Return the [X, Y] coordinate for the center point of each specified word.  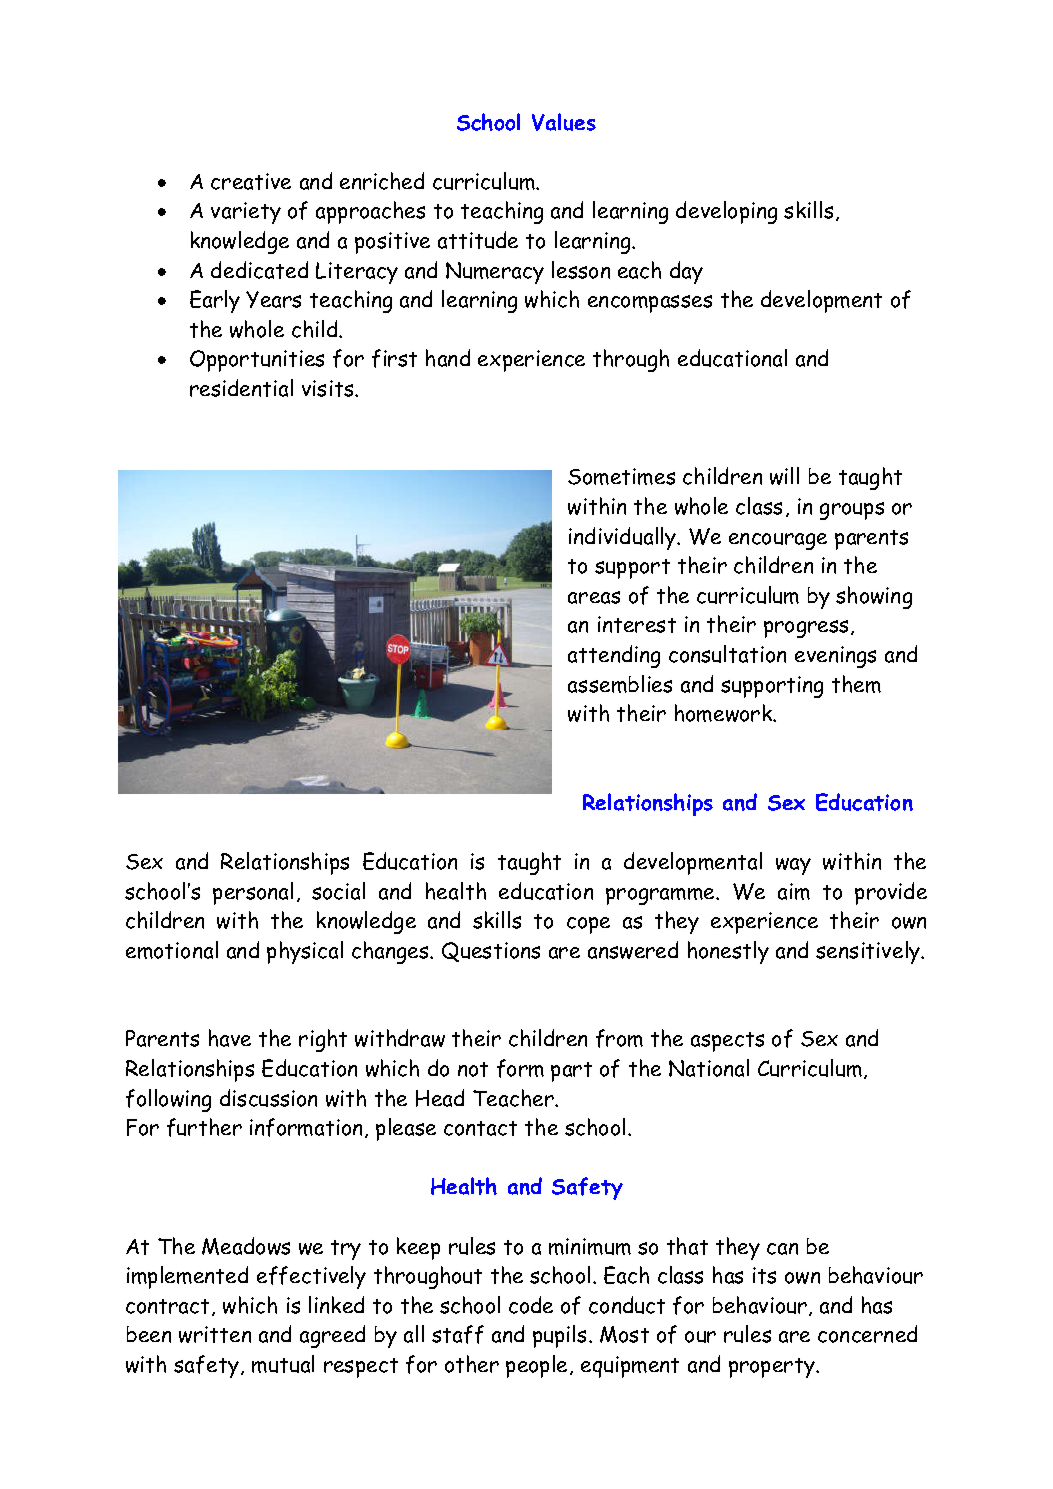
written [215, 1334]
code [531, 1305]
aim [794, 891]
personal [253, 893]
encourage [778, 541]
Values [564, 122]
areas [594, 597]
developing [726, 212]
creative [251, 181]
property [773, 1368]
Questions [491, 952]
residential [241, 388]
